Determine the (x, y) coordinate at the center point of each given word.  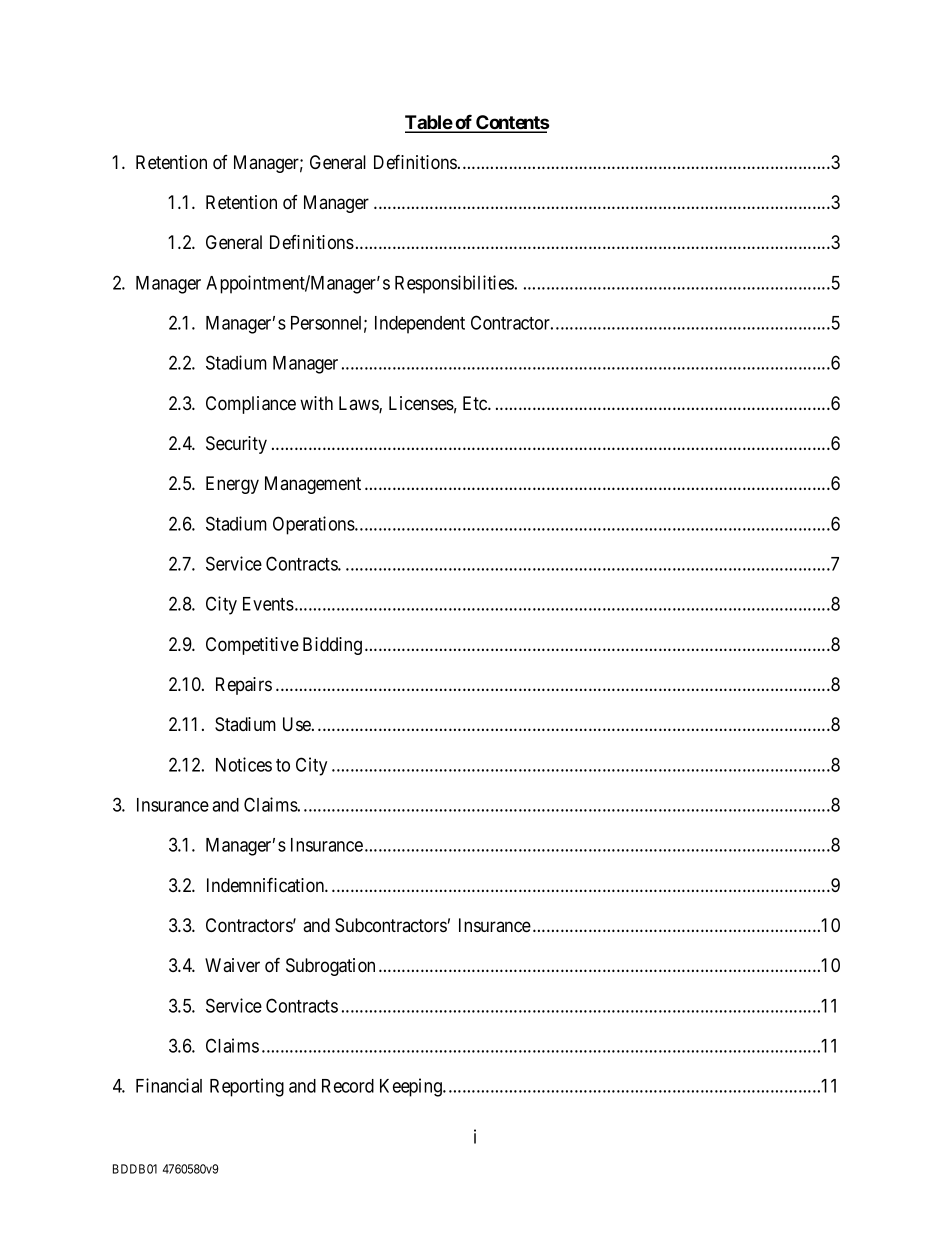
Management (313, 485)
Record (348, 1086)
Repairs (244, 686)
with (316, 403)
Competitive (252, 646)
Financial (169, 1085)
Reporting (247, 1087)
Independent (420, 325)
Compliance (251, 405)
